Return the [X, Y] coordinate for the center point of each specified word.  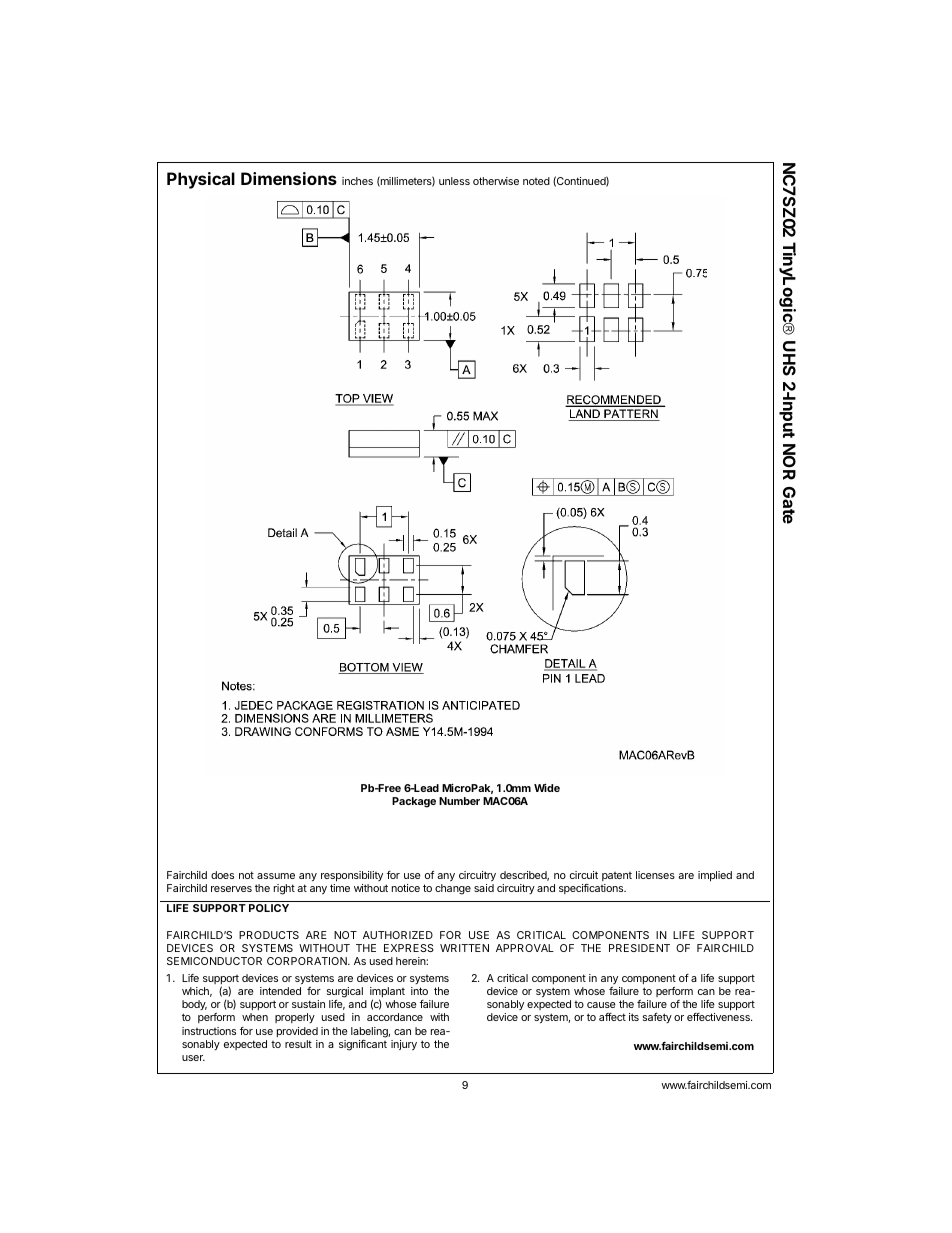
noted [536, 181]
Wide [547, 787]
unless [454, 181]
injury [404, 1045]
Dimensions [289, 178]
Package [414, 802]
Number [459, 801]
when [255, 1017]
